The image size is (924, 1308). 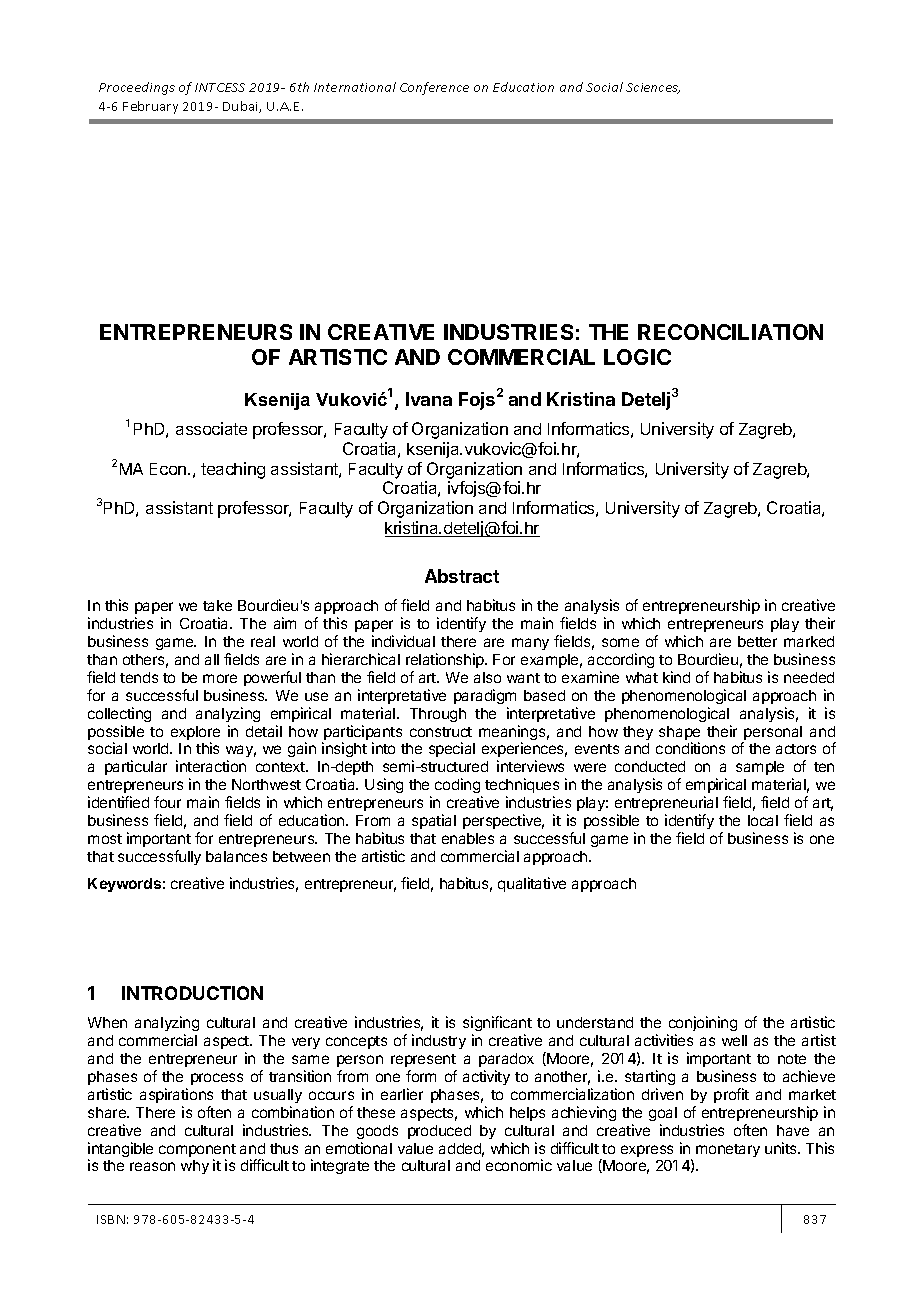 I want to click on Conference, so click(x=434, y=88).
